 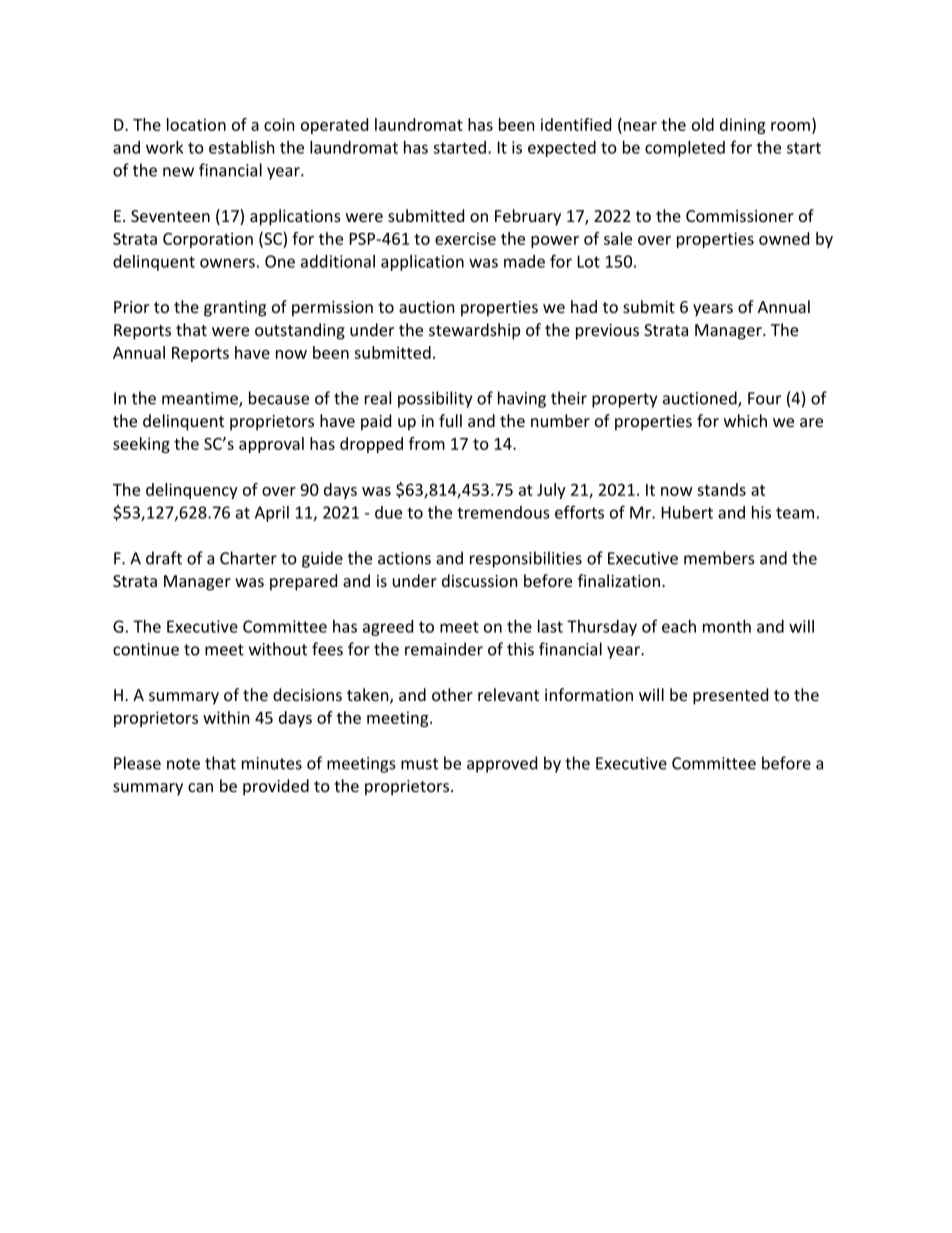 What do you see at coordinates (562, 149) in the document?
I see `expected` at bounding box center [562, 149].
